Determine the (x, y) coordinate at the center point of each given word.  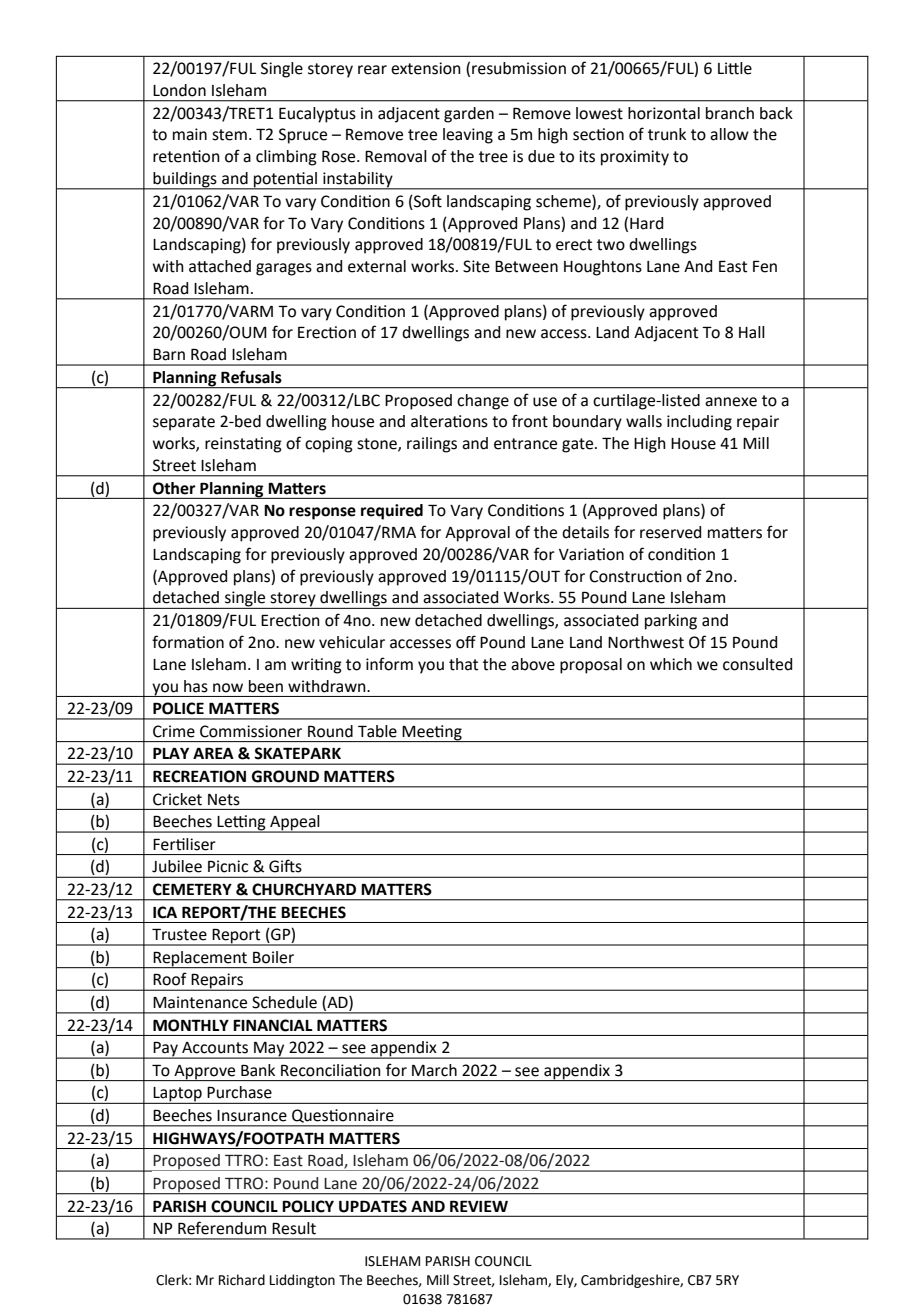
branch (730, 113)
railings (432, 445)
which (671, 664)
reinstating (243, 445)
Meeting (432, 733)
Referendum (222, 1228)
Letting (242, 824)
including (699, 423)
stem (229, 135)
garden (469, 115)
